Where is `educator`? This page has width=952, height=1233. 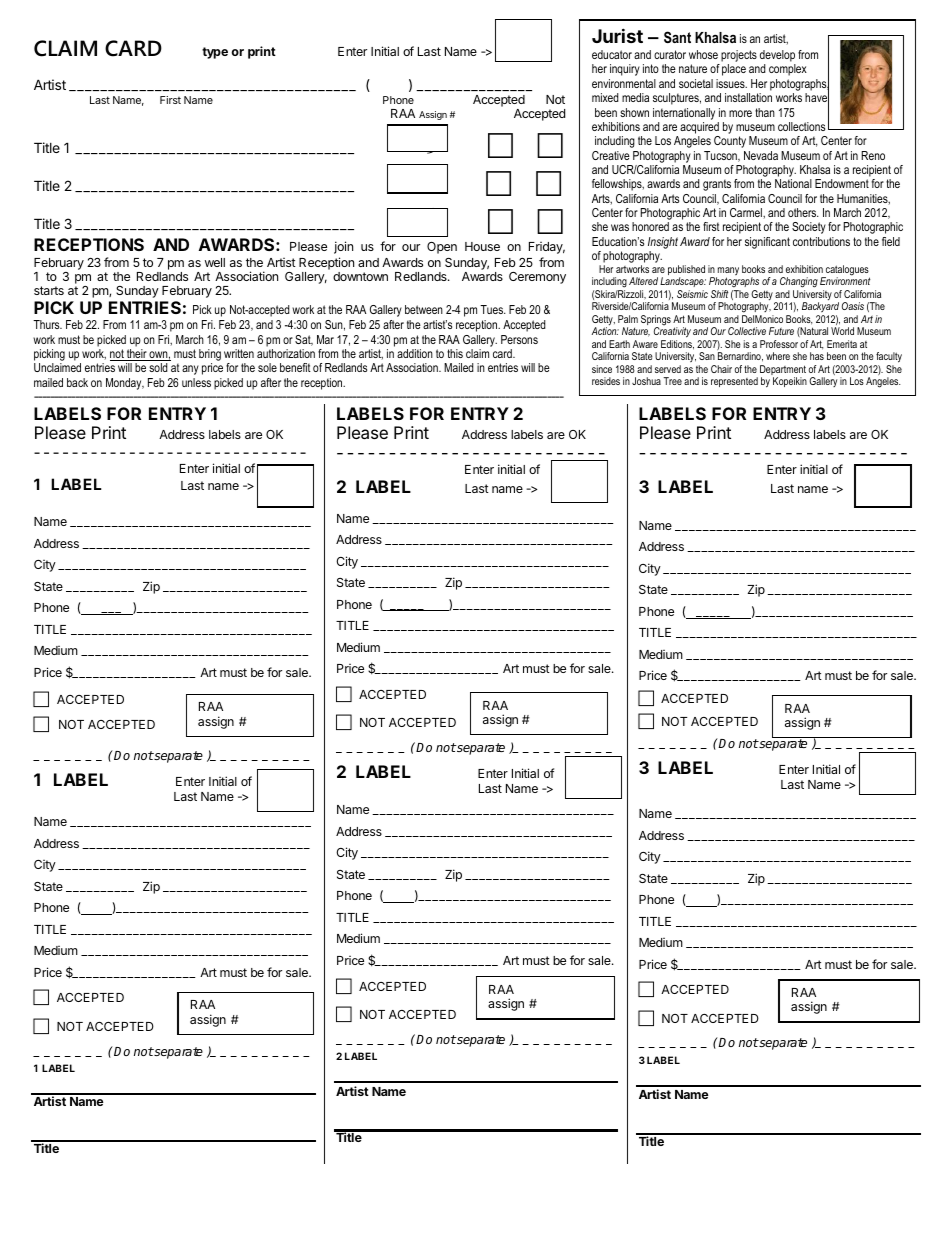 educator is located at coordinates (612, 54).
